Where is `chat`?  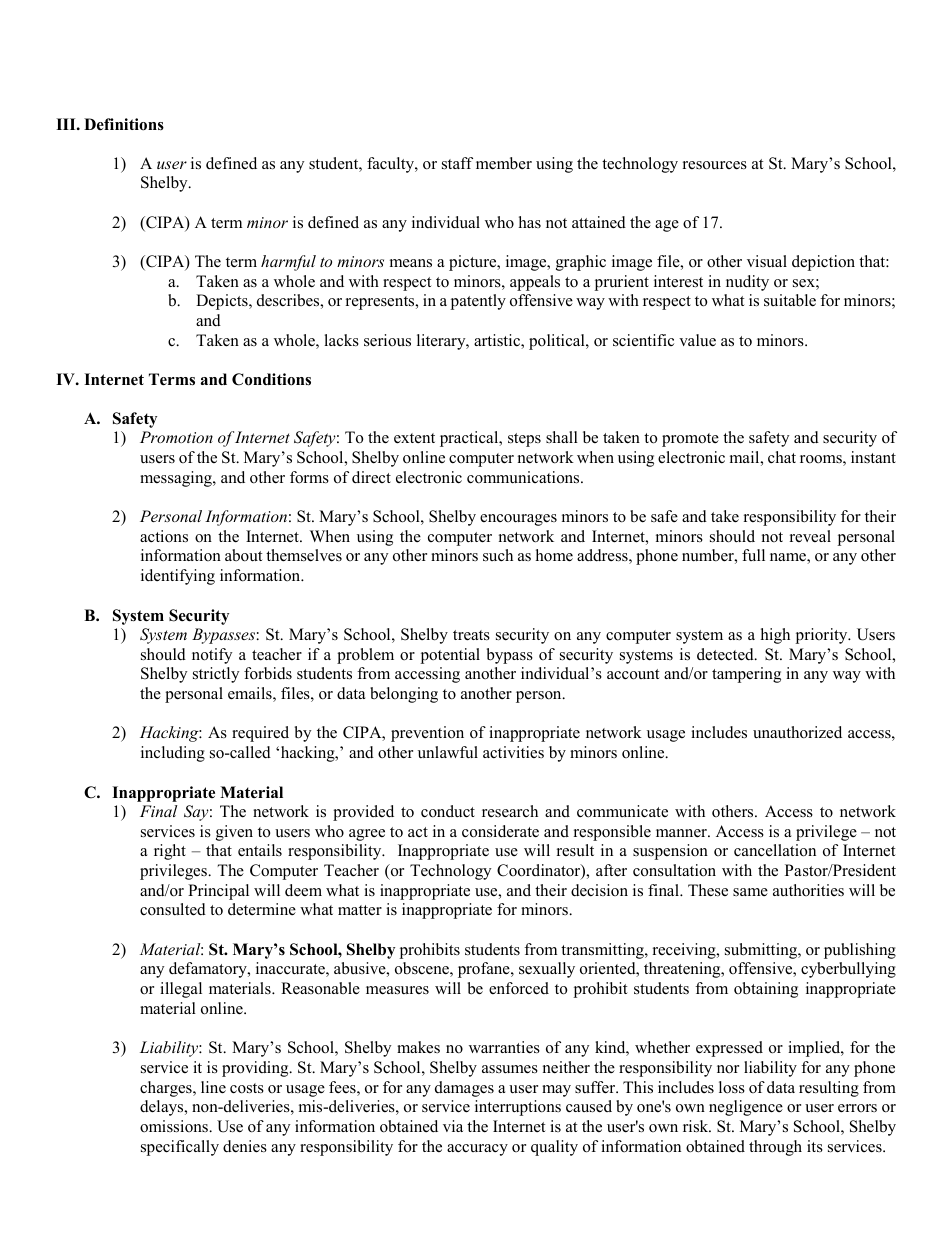 chat is located at coordinates (782, 457).
